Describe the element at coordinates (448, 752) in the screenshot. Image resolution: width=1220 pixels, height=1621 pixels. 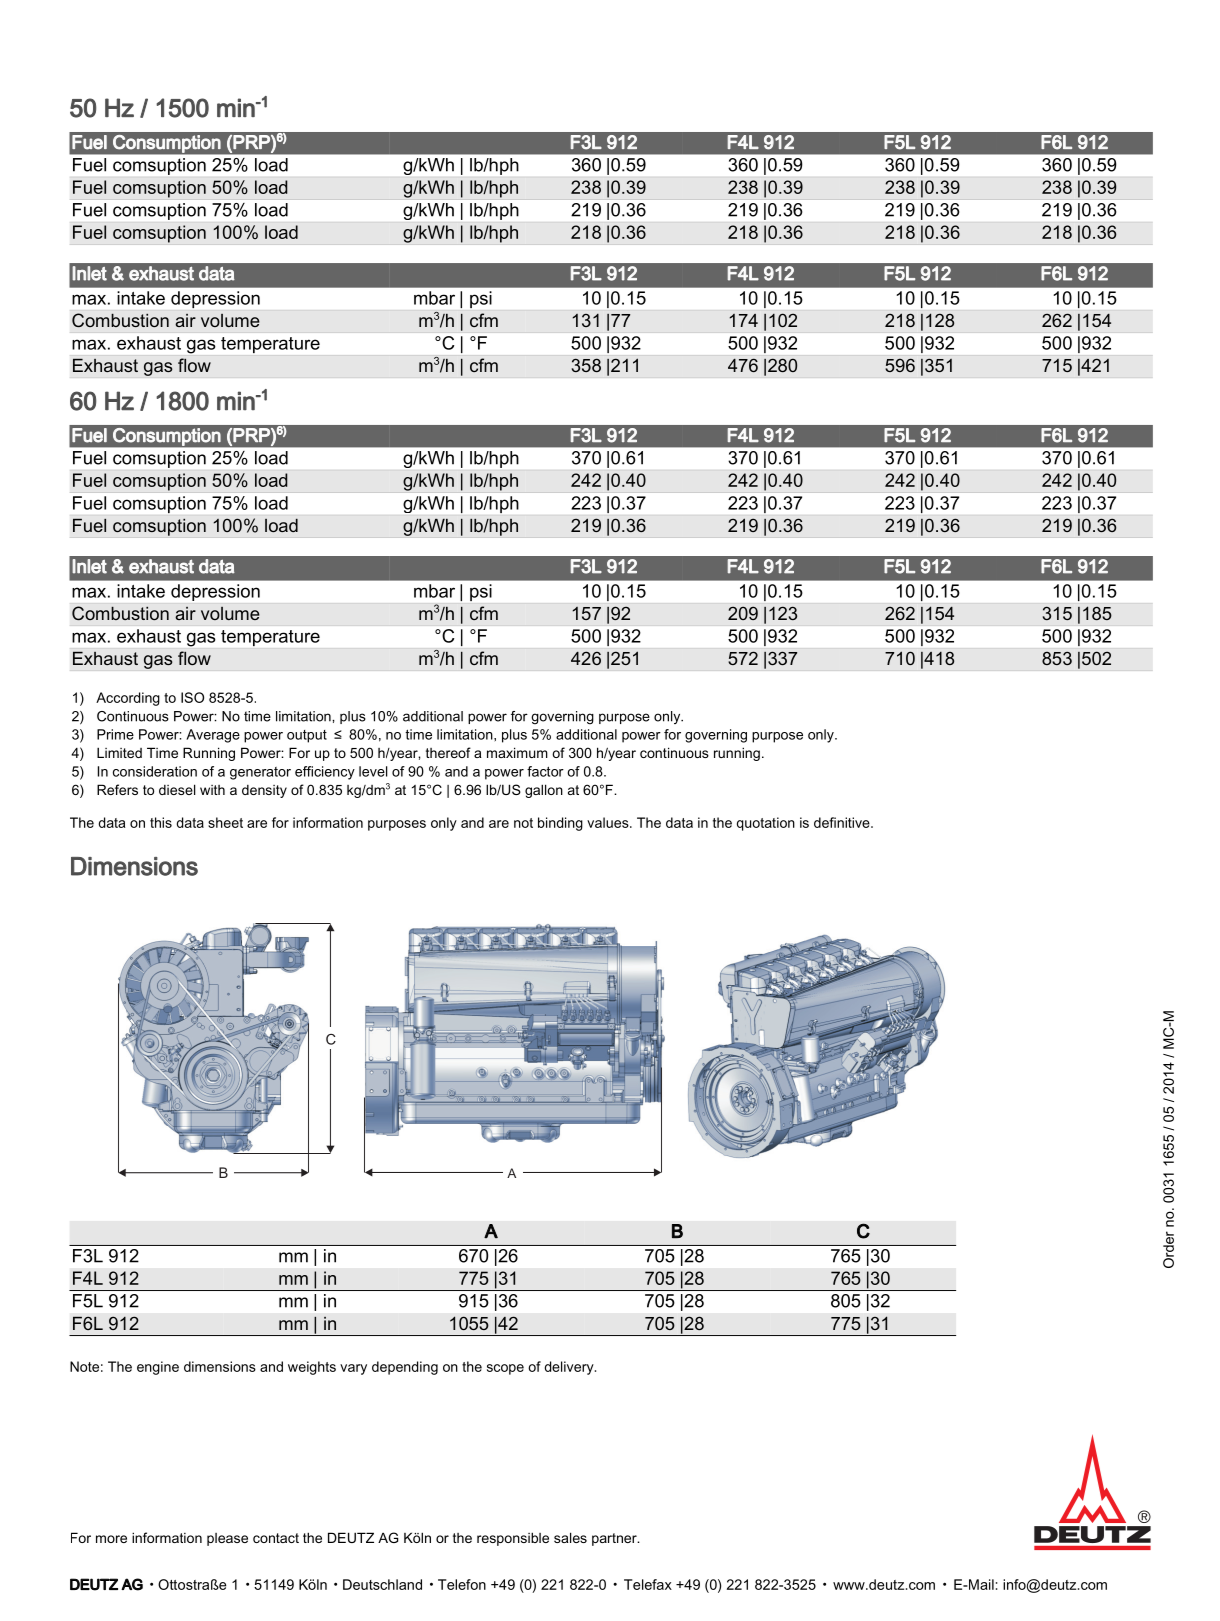
I see `thereof` at that location.
